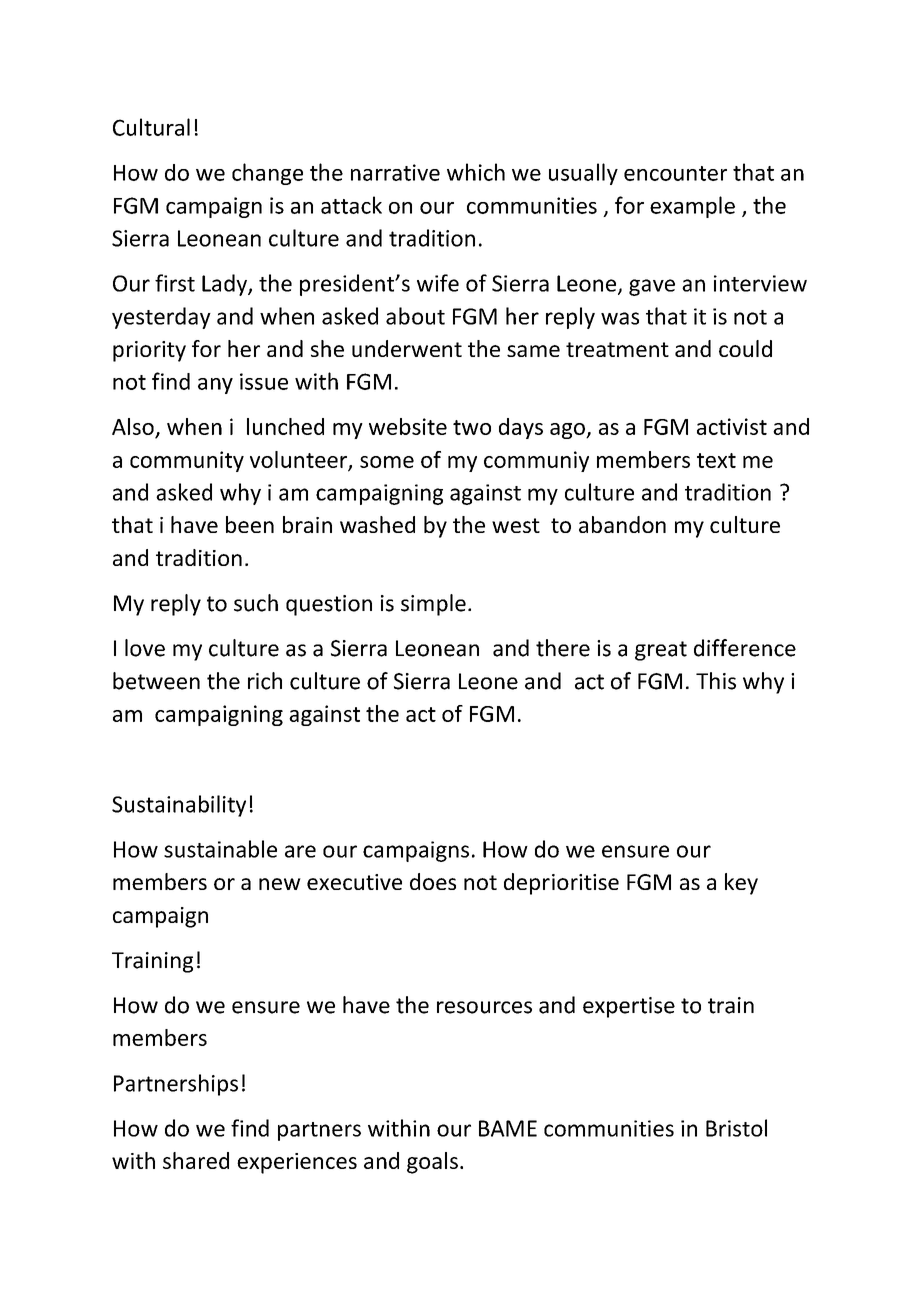  What do you see at coordinates (675, 173) in the page?
I see `encounter` at bounding box center [675, 173].
